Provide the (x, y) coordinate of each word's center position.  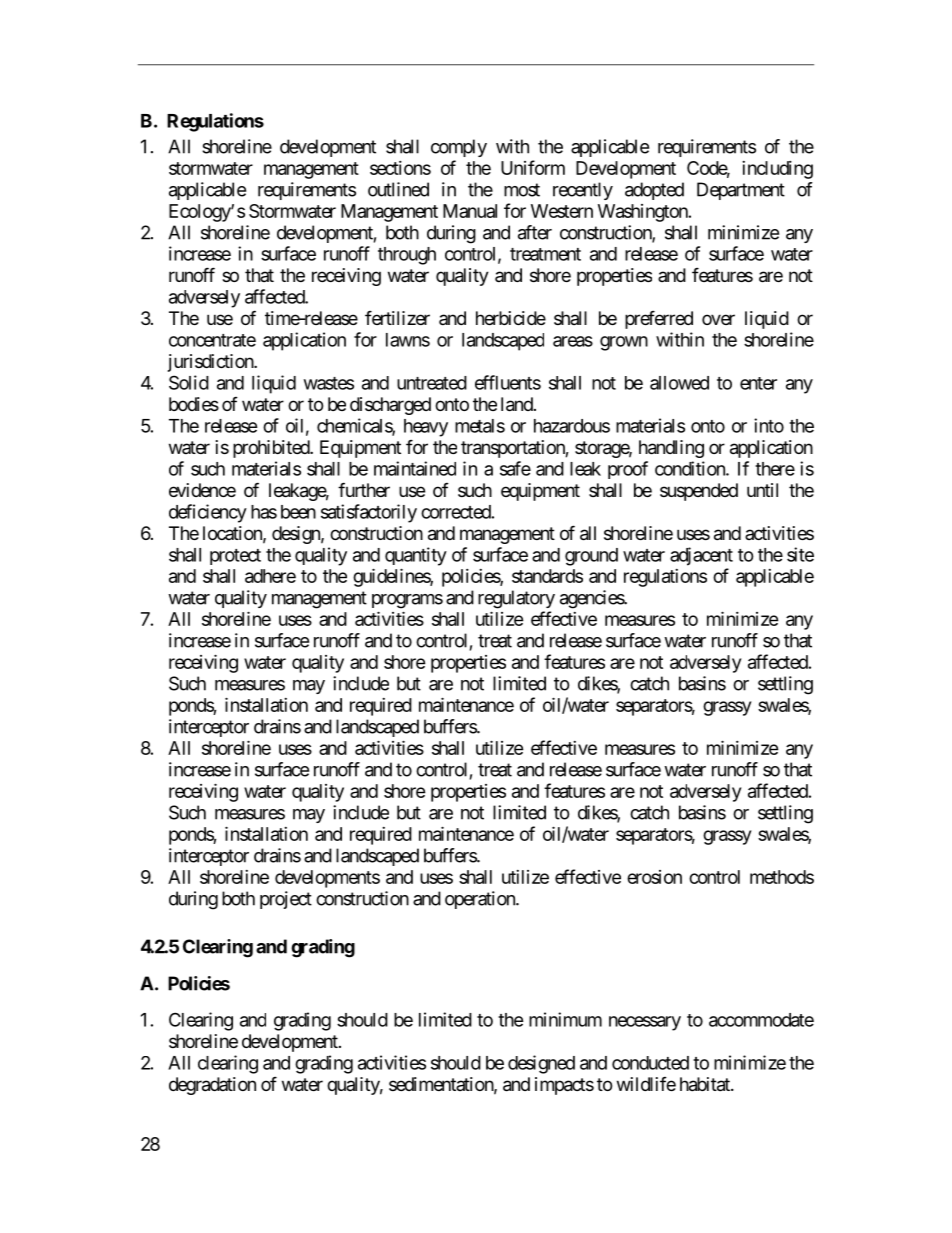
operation (481, 900)
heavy (426, 428)
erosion (654, 877)
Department (741, 191)
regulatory (516, 599)
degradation (212, 1086)
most (522, 190)
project (286, 900)
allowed (679, 383)
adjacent (701, 556)
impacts (564, 1086)
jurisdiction (211, 363)
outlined (398, 189)
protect (235, 557)
